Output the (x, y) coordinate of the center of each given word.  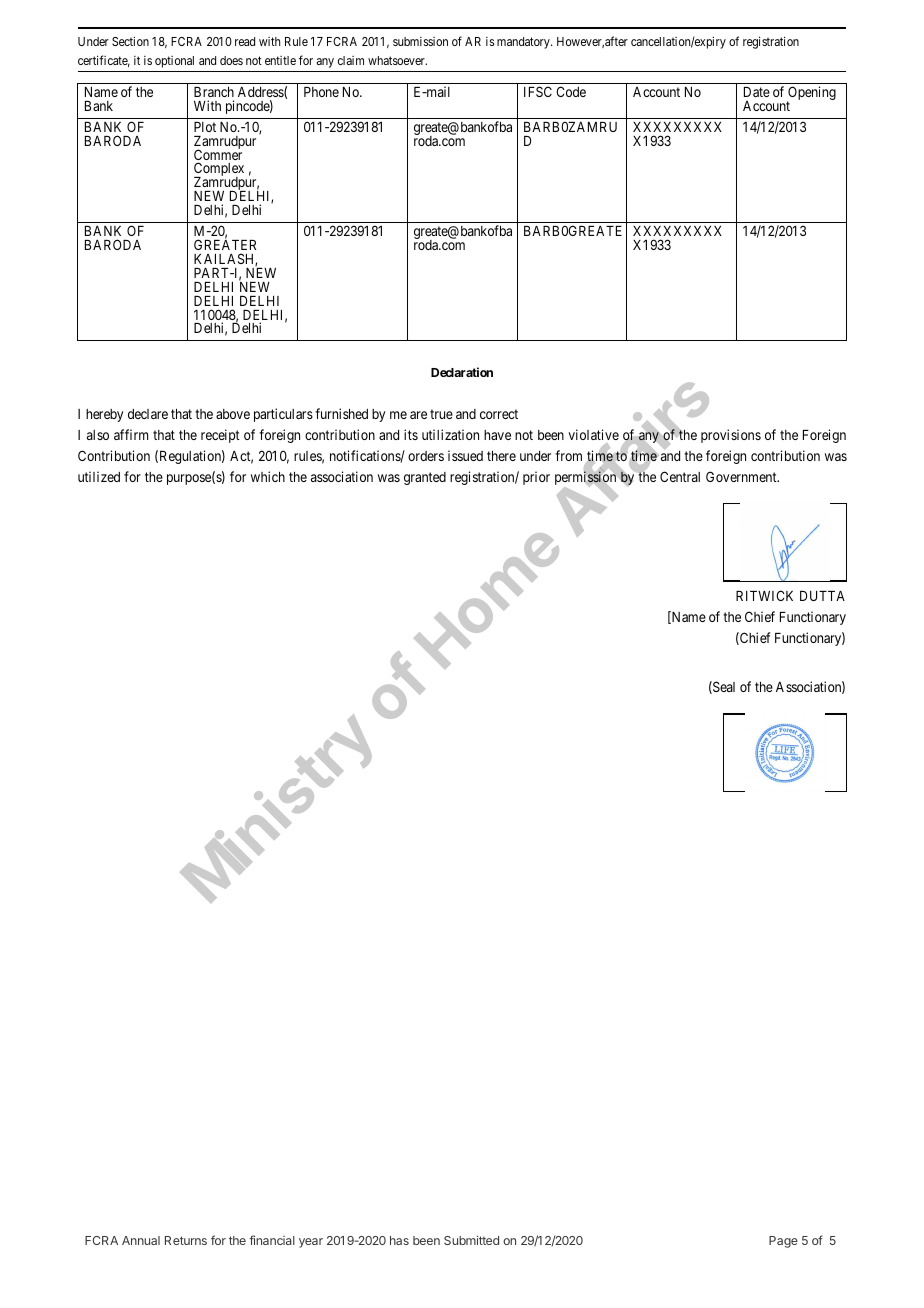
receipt (220, 436)
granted (425, 478)
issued (465, 455)
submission (420, 41)
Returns (186, 1240)
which (268, 476)
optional (174, 62)
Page (783, 1242)
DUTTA (822, 596)
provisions (731, 436)
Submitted (471, 1240)
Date (757, 92)
